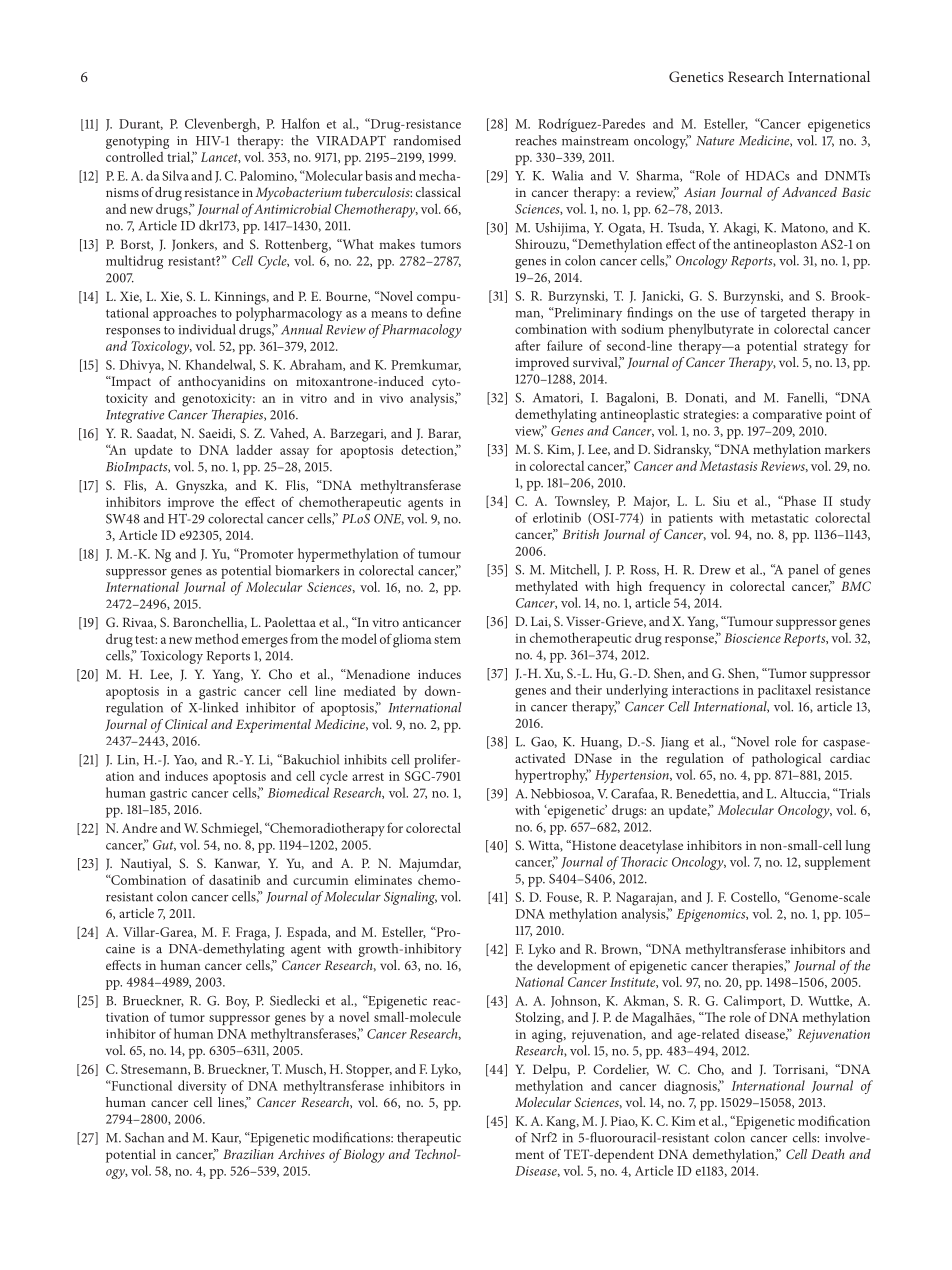 This screenshot has height=1270, width=952. I want to click on Silva, so click(175, 175).
